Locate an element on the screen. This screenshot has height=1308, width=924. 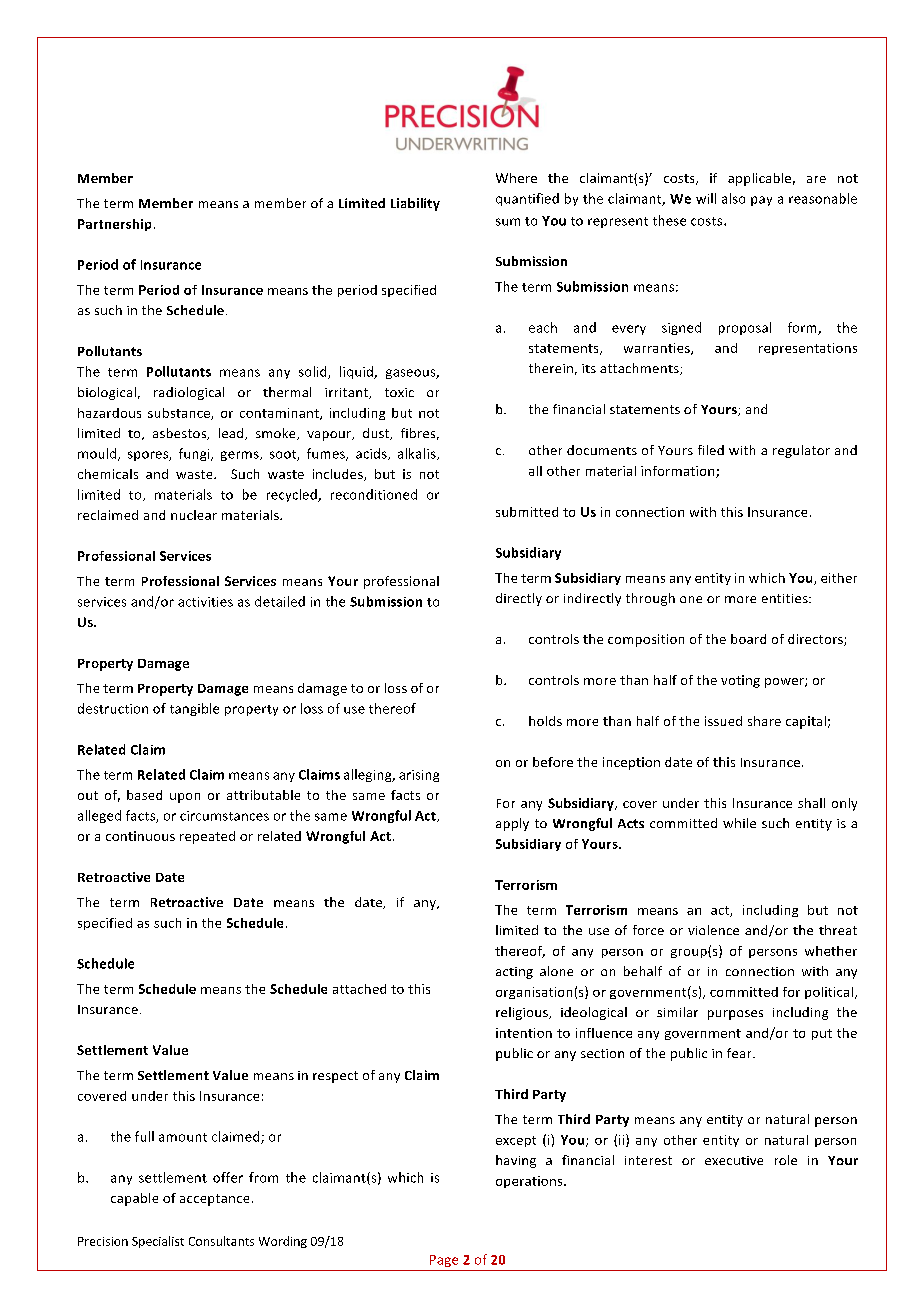
pay is located at coordinates (761, 201).
